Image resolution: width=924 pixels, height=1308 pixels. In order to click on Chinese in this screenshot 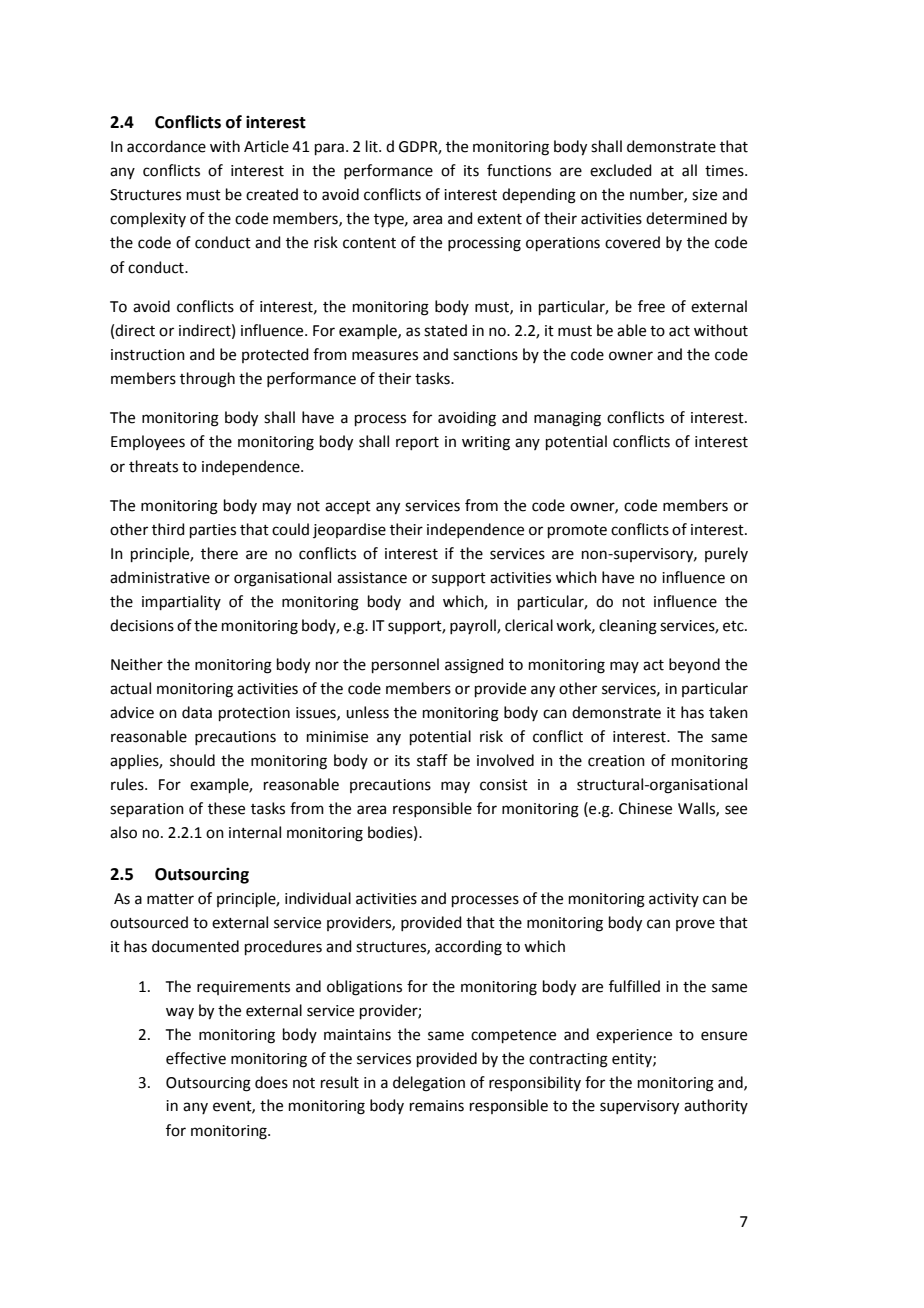, I will do `click(645, 808)`.
